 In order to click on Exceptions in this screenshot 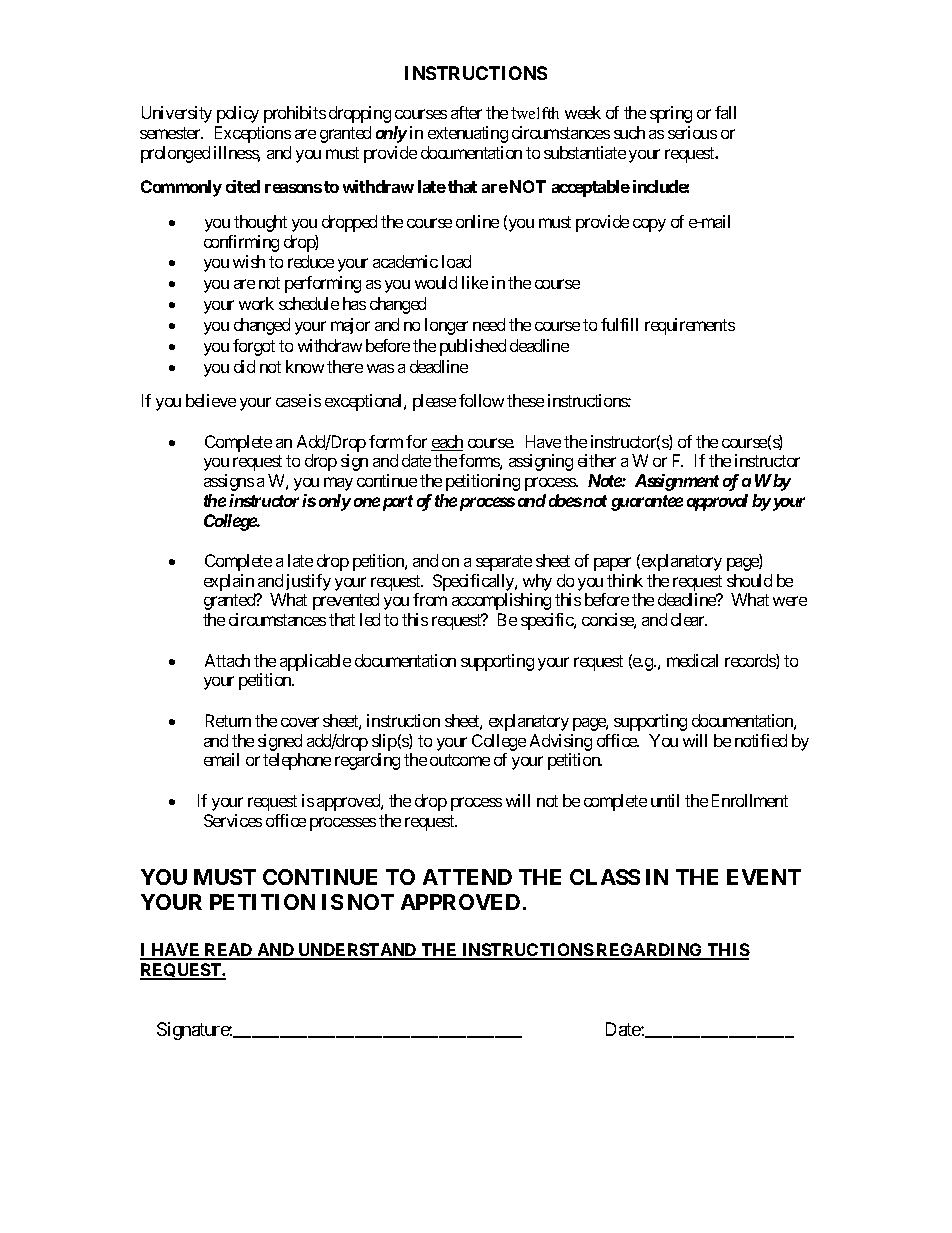, I will do `click(253, 134)`.
